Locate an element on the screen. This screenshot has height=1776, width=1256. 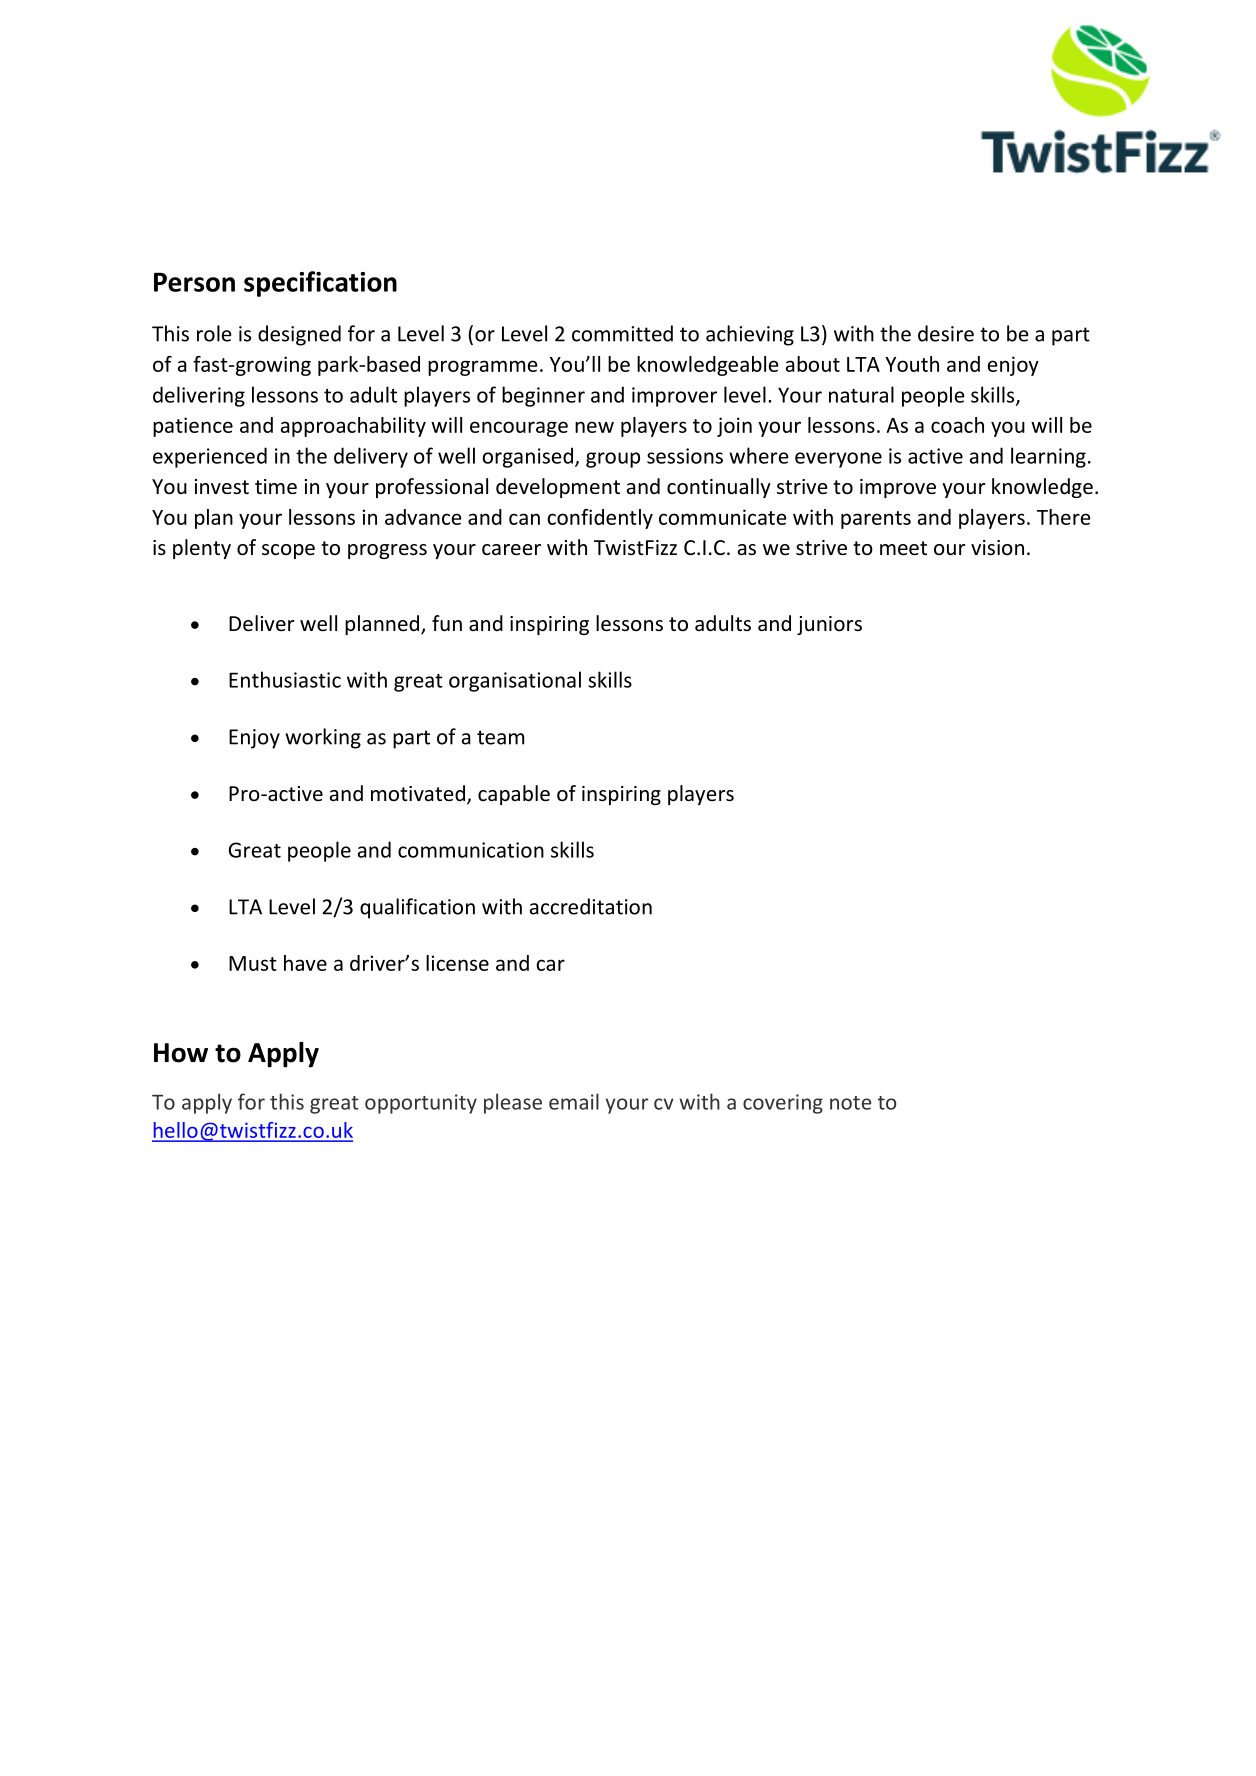
desire is located at coordinates (946, 333).
